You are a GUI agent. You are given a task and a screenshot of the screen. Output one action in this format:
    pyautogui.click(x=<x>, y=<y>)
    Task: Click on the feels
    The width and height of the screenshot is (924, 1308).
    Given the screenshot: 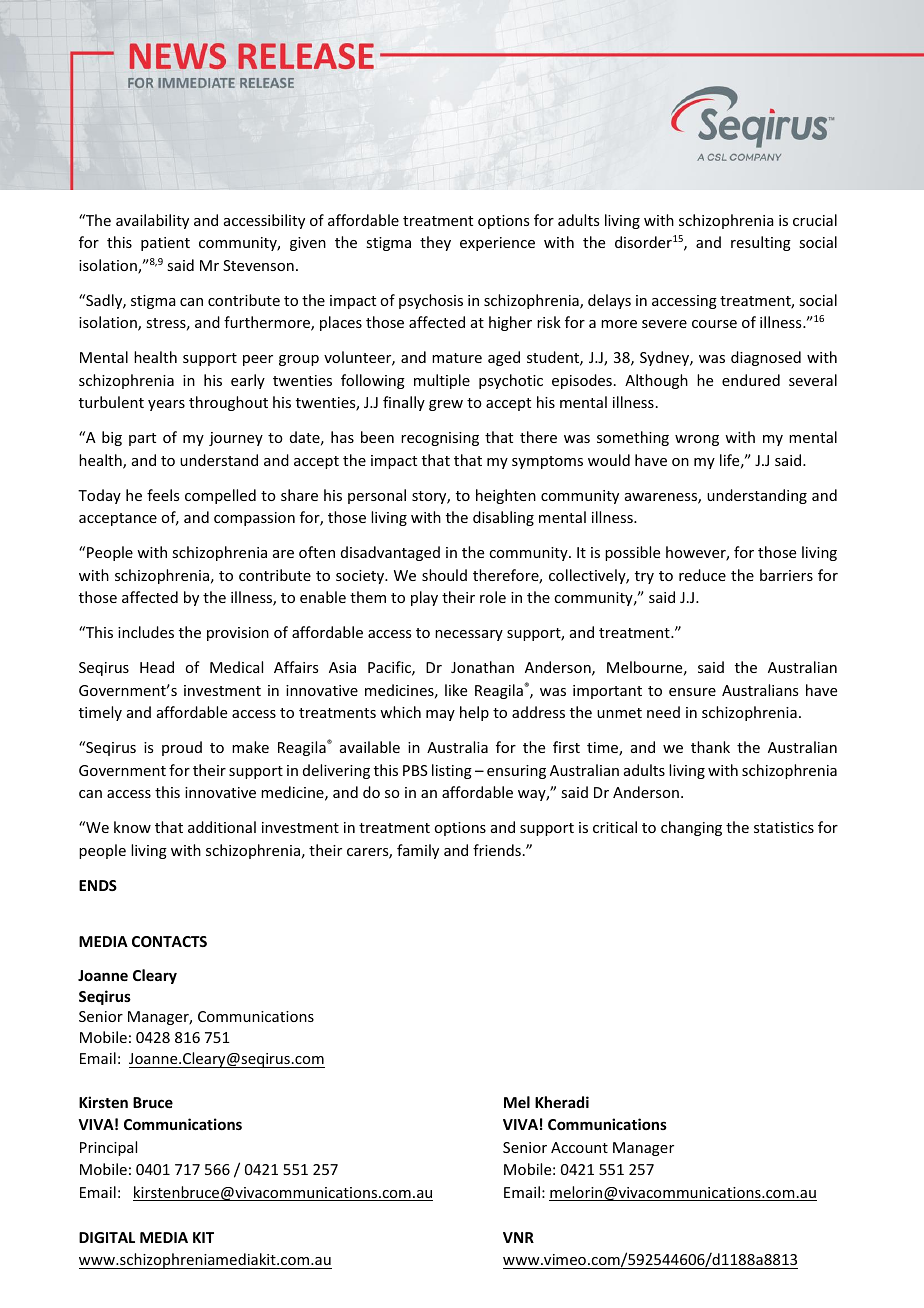 What is the action you would take?
    pyautogui.click(x=163, y=495)
